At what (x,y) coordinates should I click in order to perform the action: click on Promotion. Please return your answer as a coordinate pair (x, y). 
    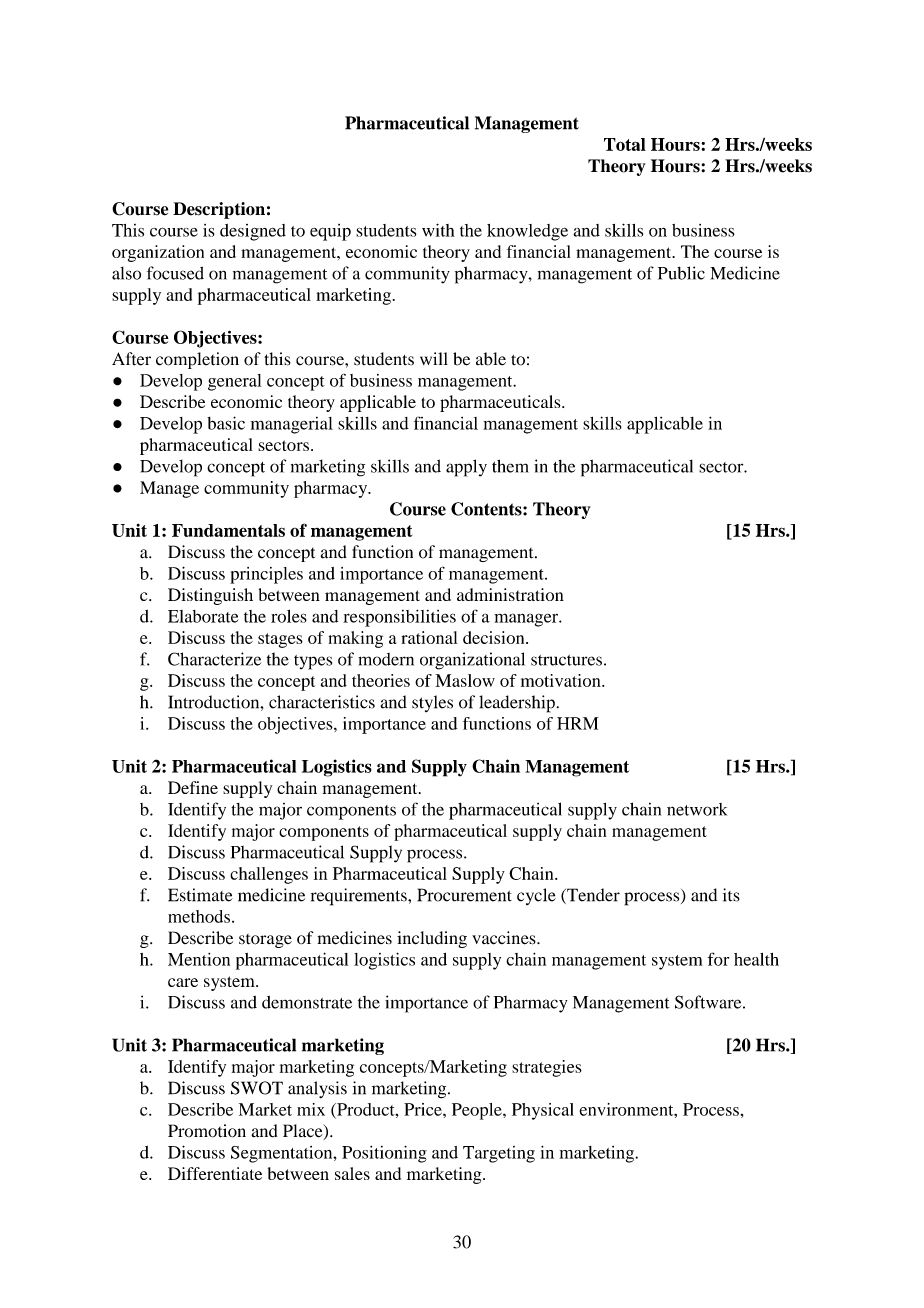
    Looking at the image, I should click on (207, 1131).
